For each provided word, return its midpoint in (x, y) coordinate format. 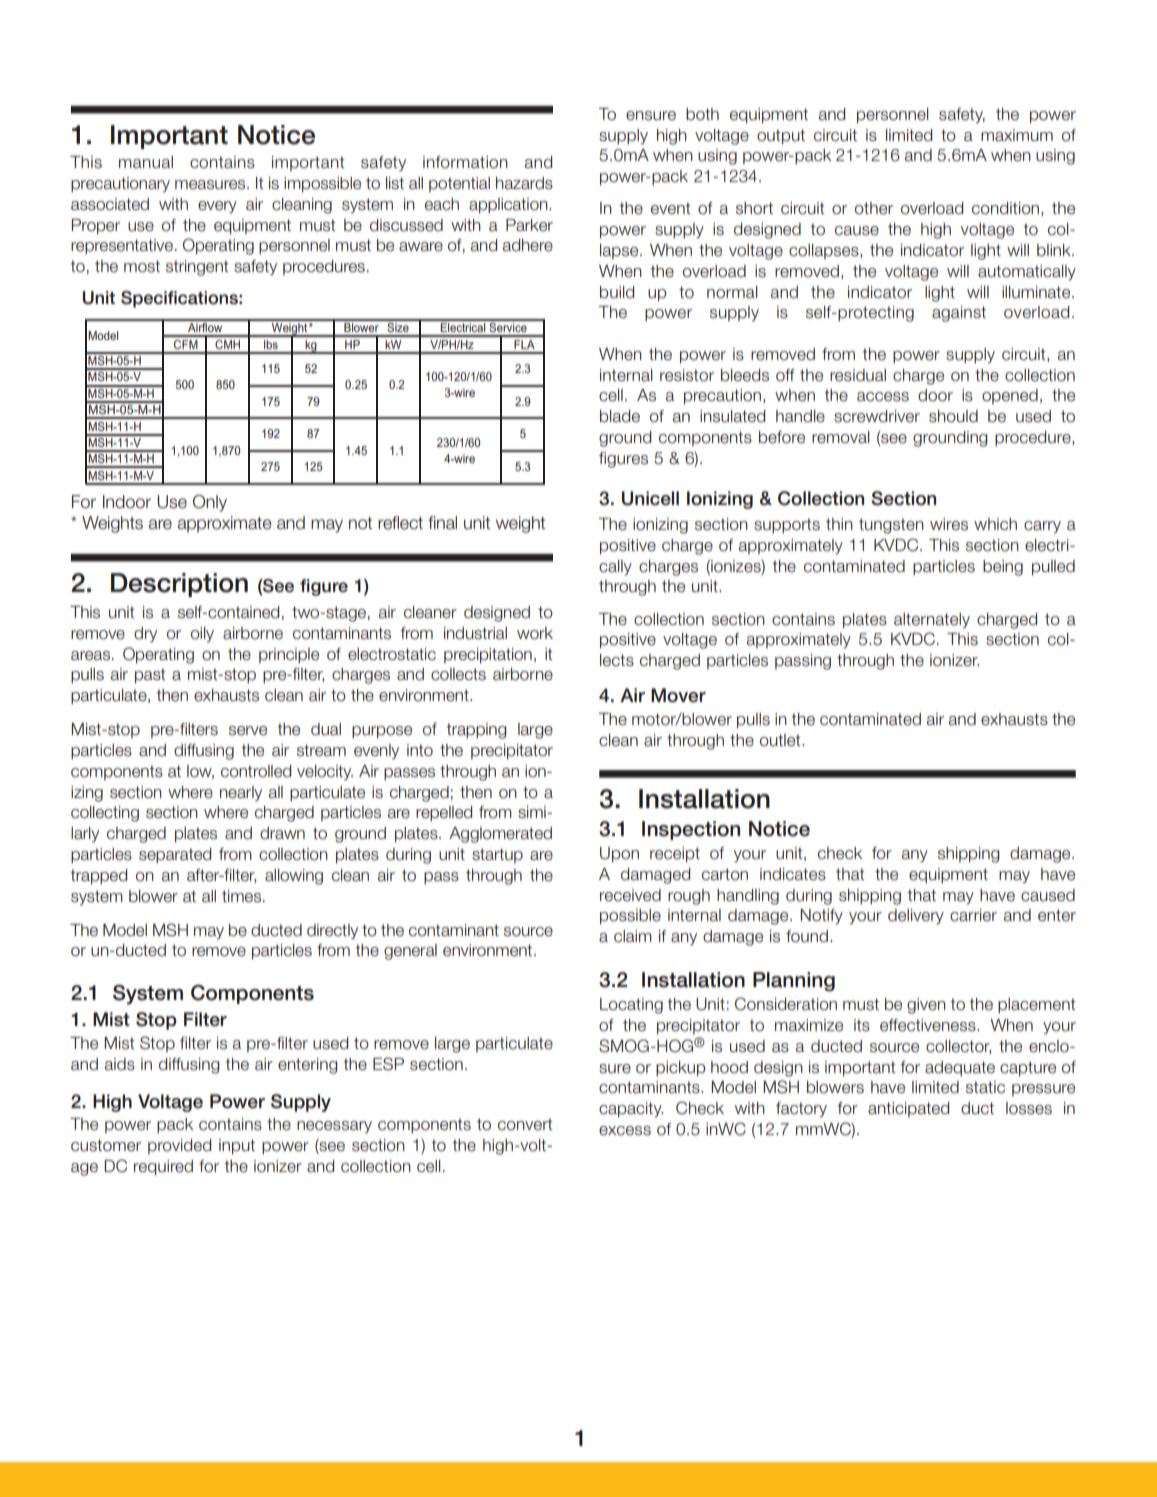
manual (146, 162)
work (535, 633)
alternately (932, 621)
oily (202, 635)
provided (179, 1146)
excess (625, 1131)
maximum (1017, 135)
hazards (524, 183)
